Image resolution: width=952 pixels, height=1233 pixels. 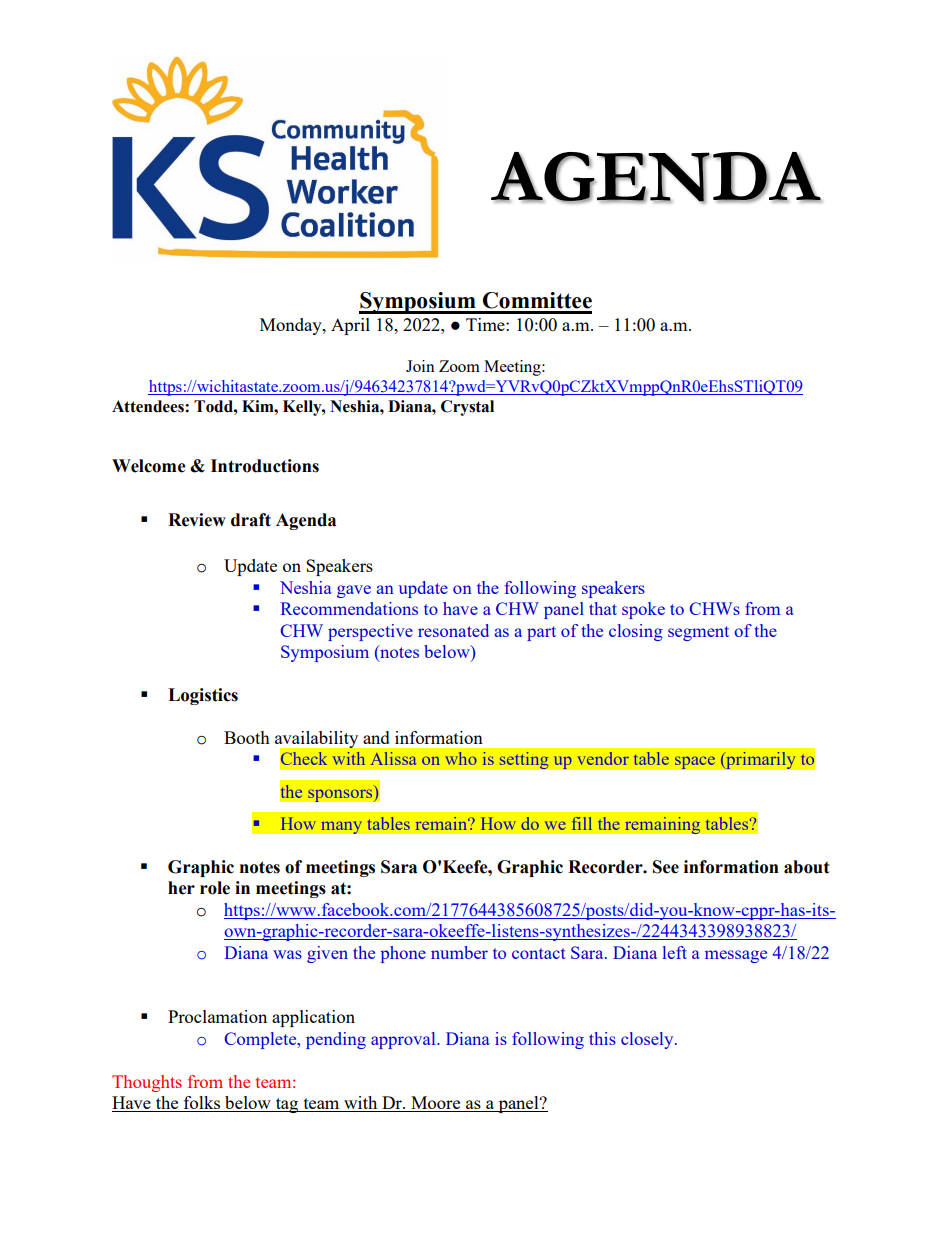 I want to click on message, so click(x=736, y=956).
